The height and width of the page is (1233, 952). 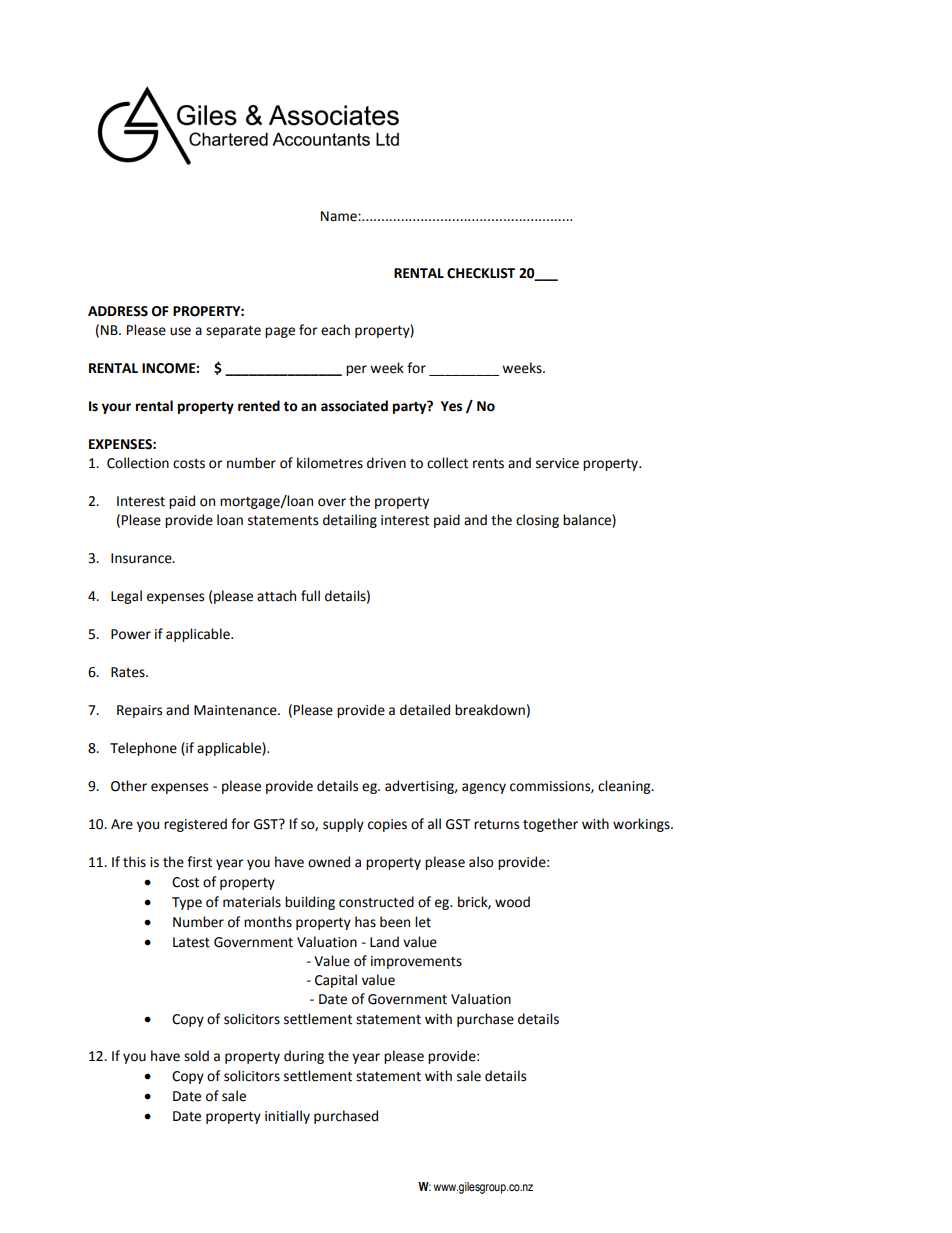 I want to click on CHECKLIST, so click(x=481, y=273).
